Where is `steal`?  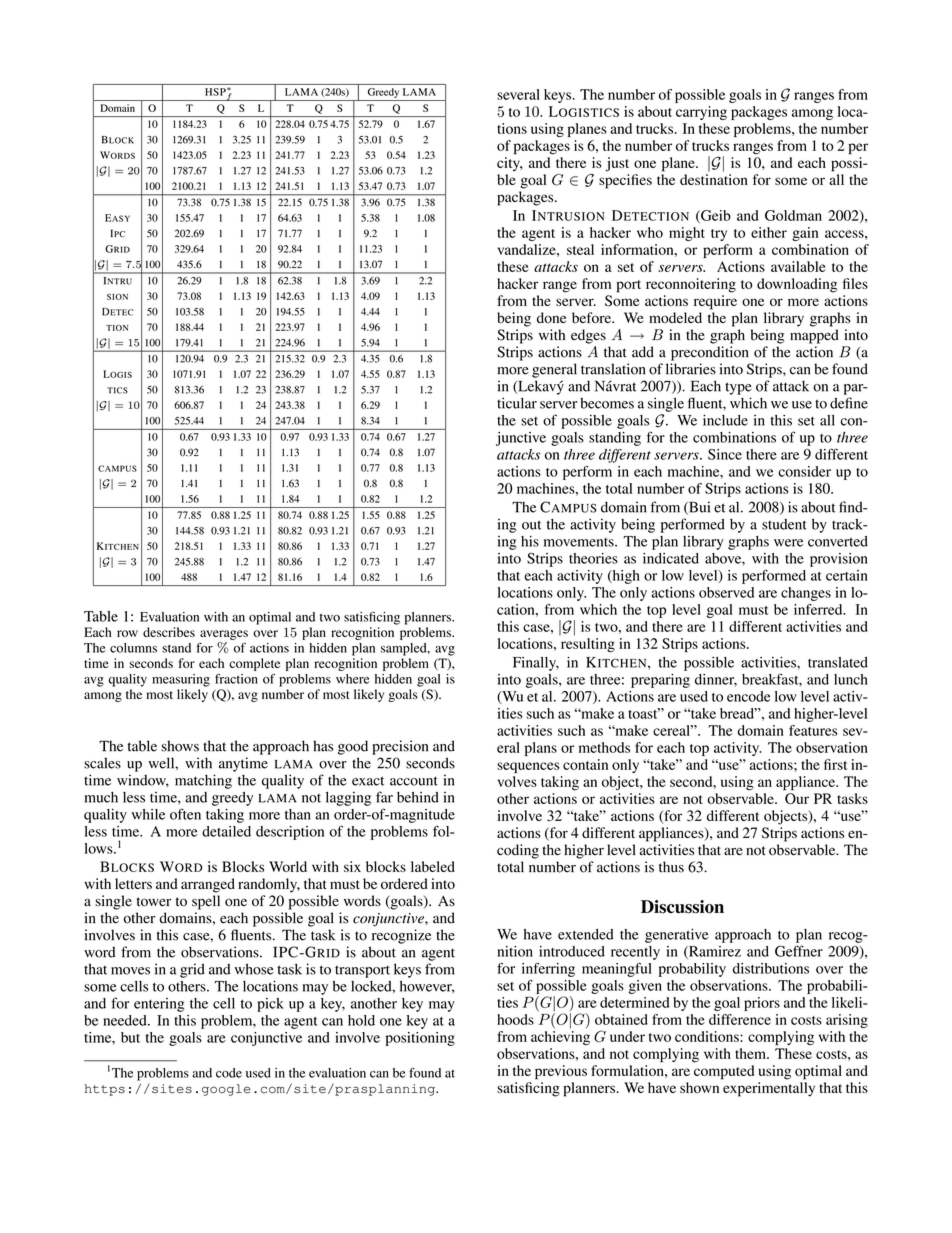 steal is located at coordinates (580, 249).
